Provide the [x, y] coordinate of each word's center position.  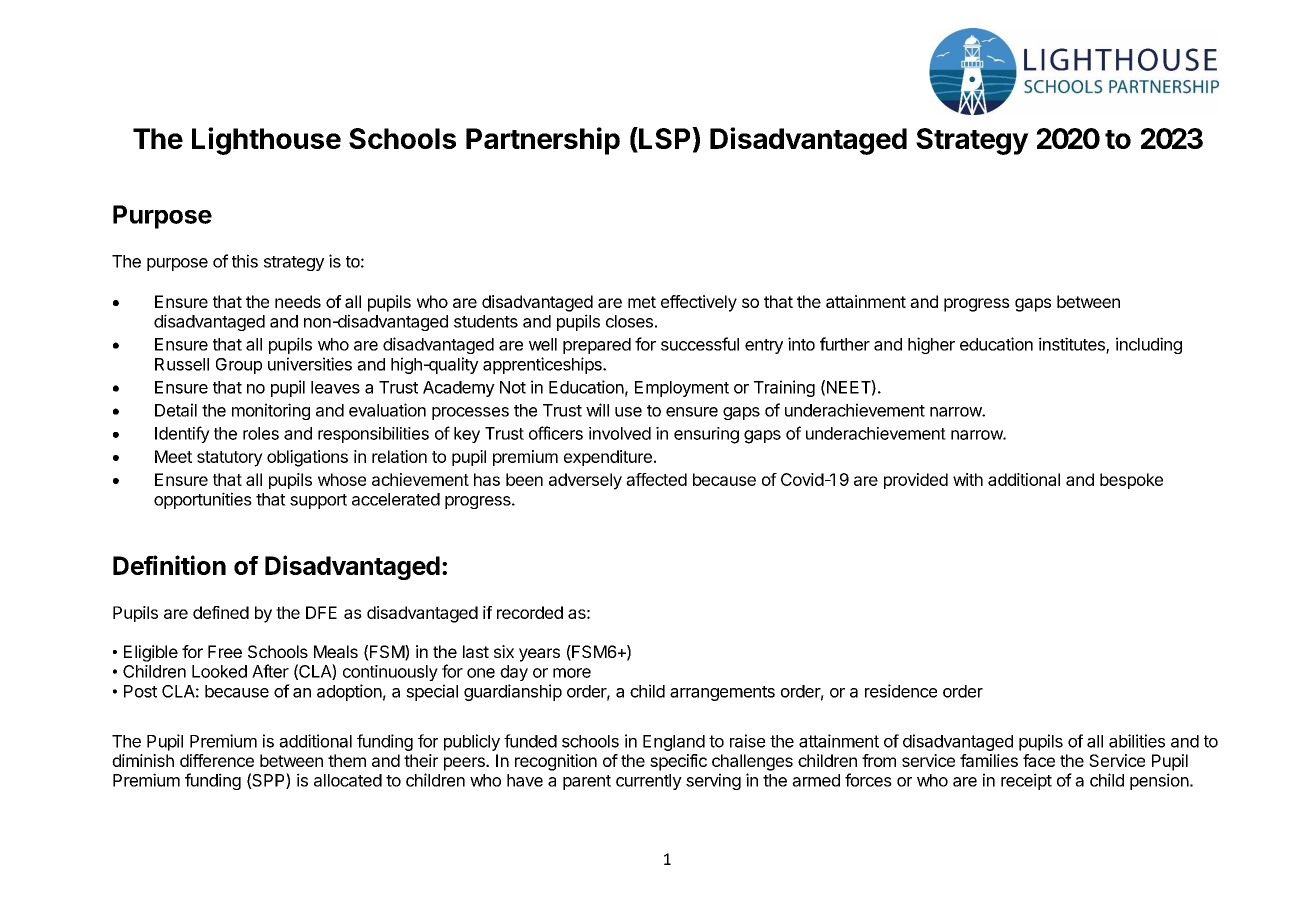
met [642, 302]
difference [217, 760]
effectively [699, 303]
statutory [230, 459]
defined [221, 612]
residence [901, 691]
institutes [1073, 345]
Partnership [543, 141]
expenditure [608, 458]
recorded [530, 612]
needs [298, 301]
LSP [665, 139]
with [968, 479]
